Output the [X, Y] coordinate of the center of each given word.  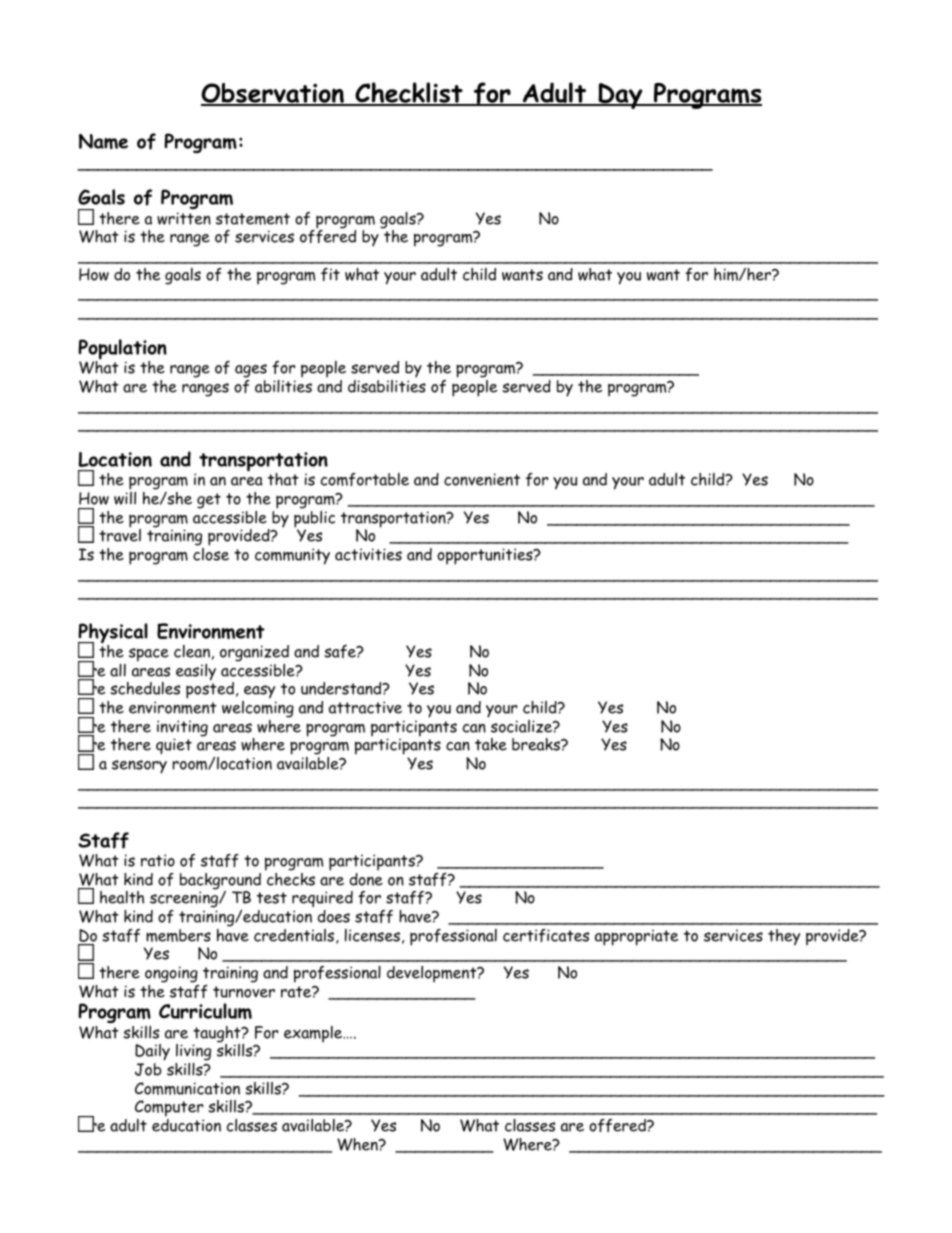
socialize [522, 726]
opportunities [486, 556]
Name [103, 141]
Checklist [409, 94]
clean [192, 651]
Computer [169, 1110]
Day [620, 96]
